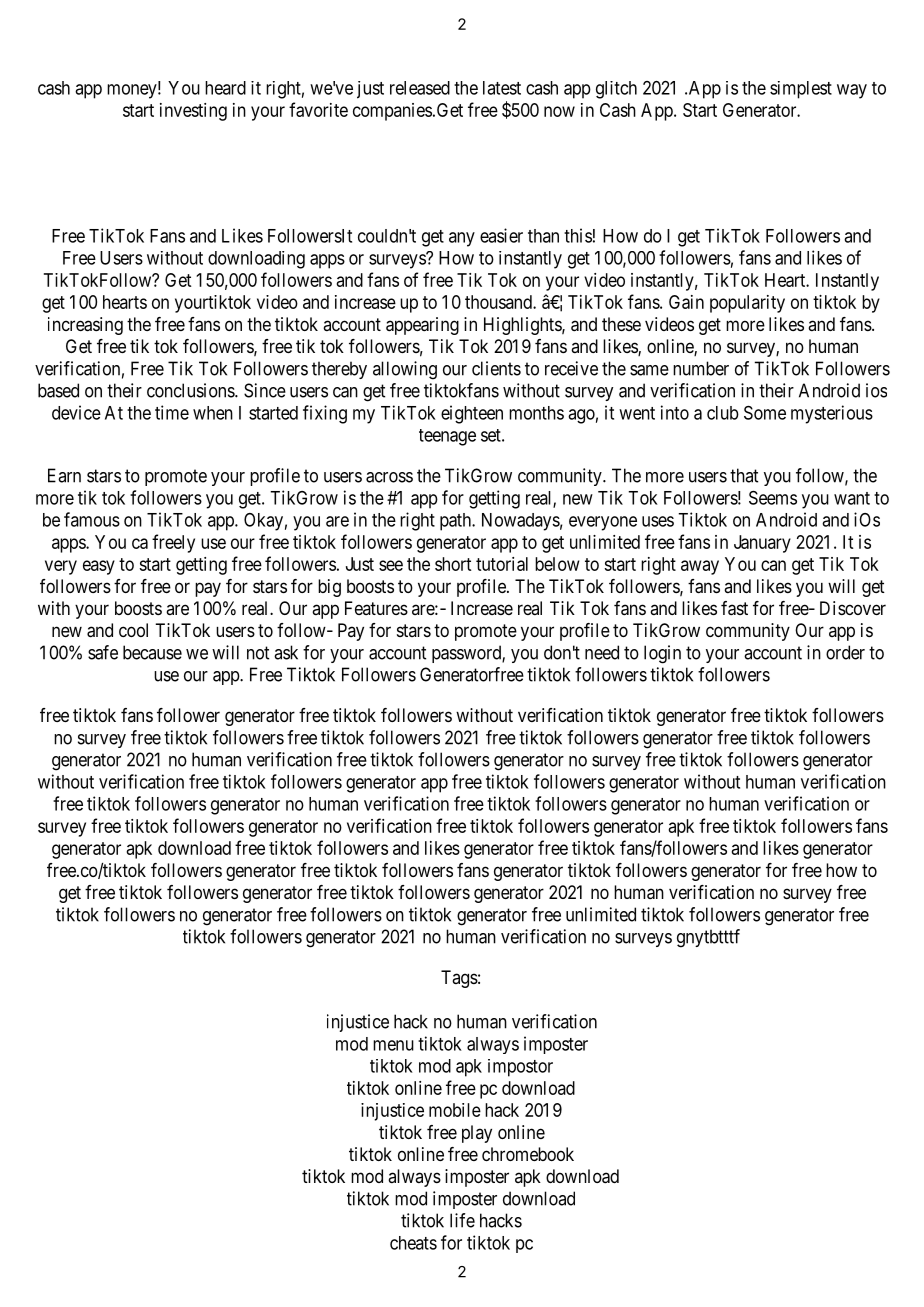 The height and width of the page is (1307, 924). What do you see at coordinates (801, 90) in the page?
I see `simplest` at bounding box center [801, 90].
